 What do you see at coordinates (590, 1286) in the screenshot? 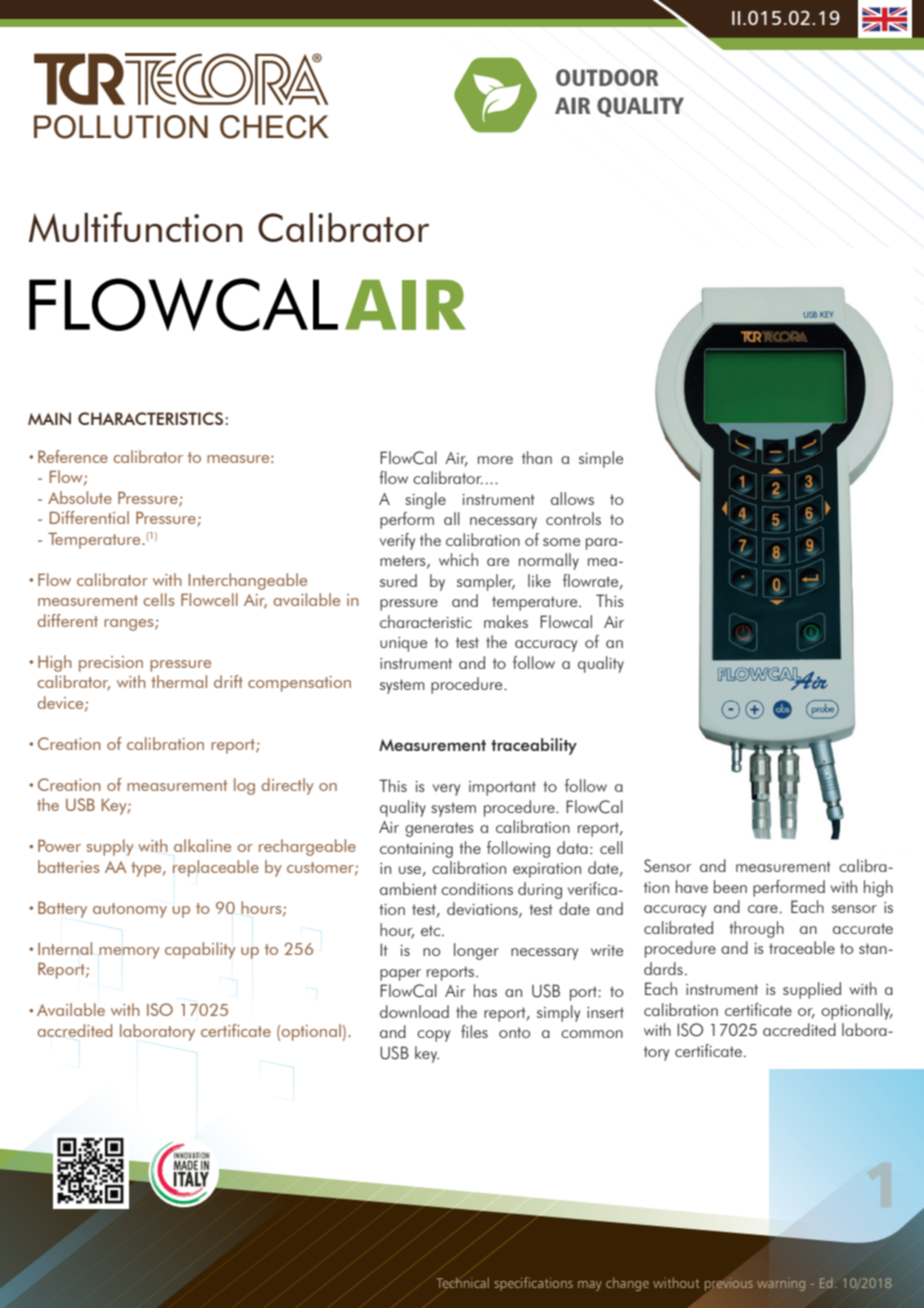
I see `may` at bounding box center [590, 1286].
